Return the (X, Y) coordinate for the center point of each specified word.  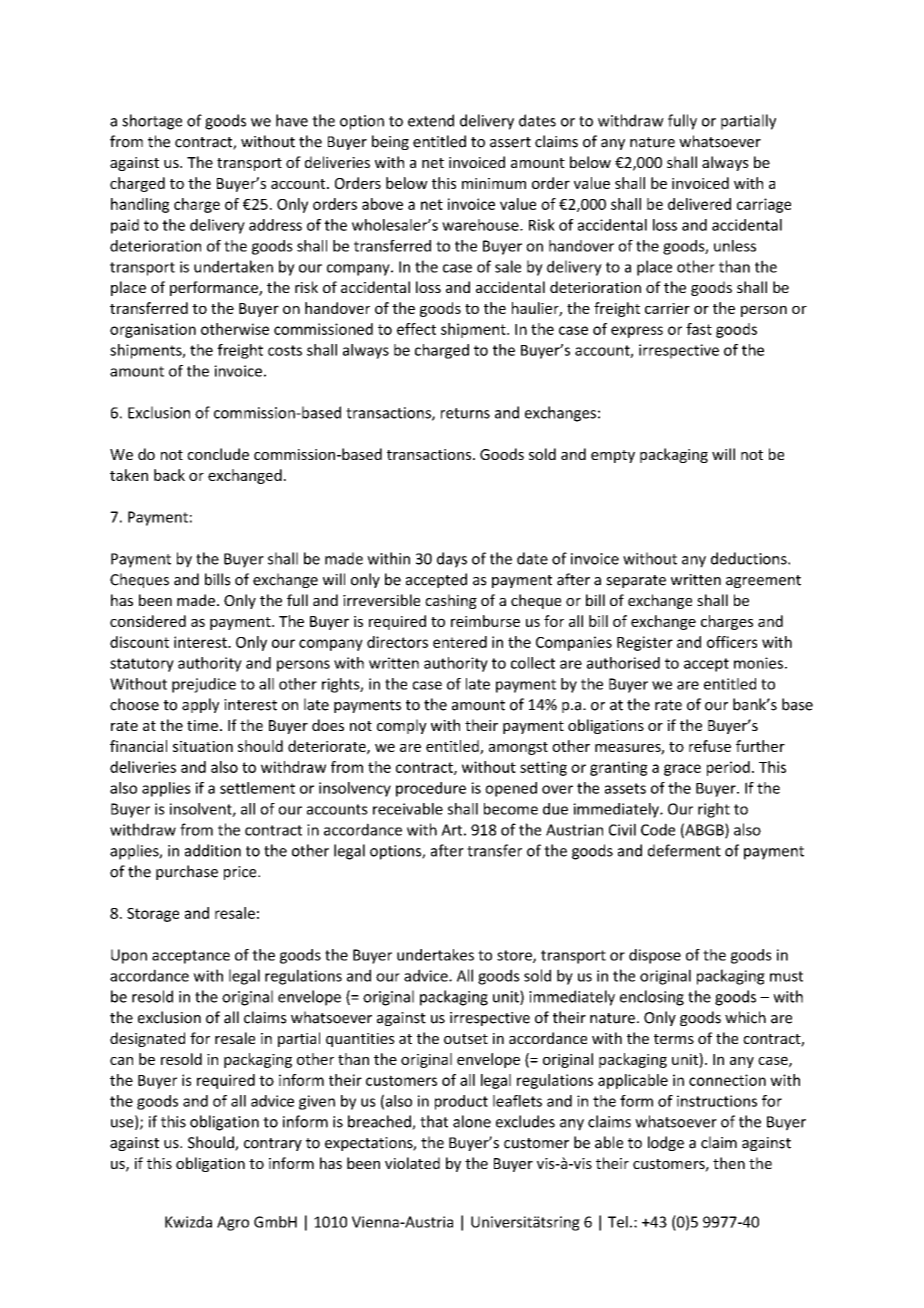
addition (213, 850)
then (729, 1163)
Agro (233, 1223)
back (169, 475)
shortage (152, 122)
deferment (684, 850)
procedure (431, 789)
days (452, 560)
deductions (750, 558)
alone (472, 1121)
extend (431, 120)
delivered (699, 204)
